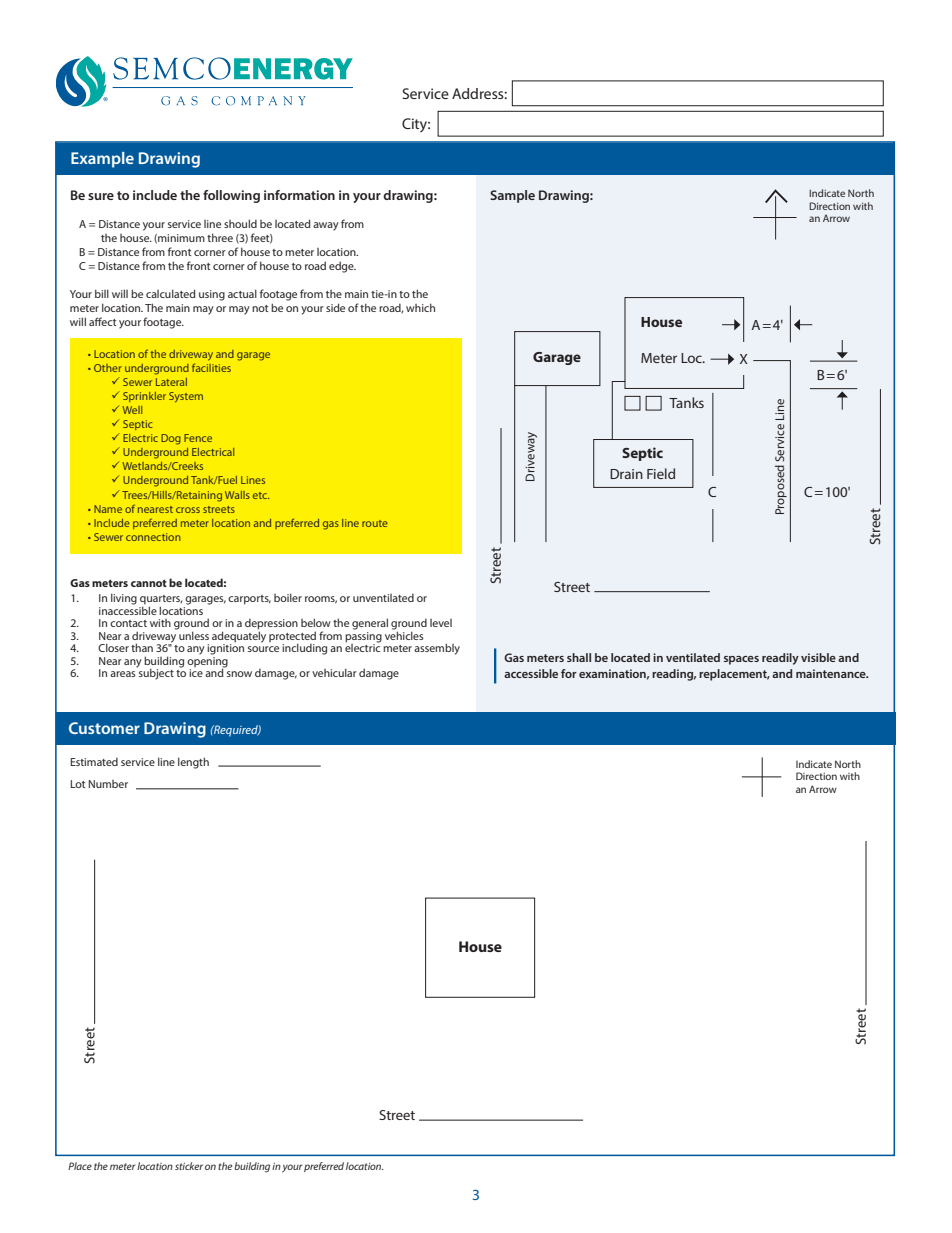 The width and height of the image is (952, 1233). What do you see at coordinates (512, 196) in the image?
I see `Sample` at bounding box center [512, 196].
